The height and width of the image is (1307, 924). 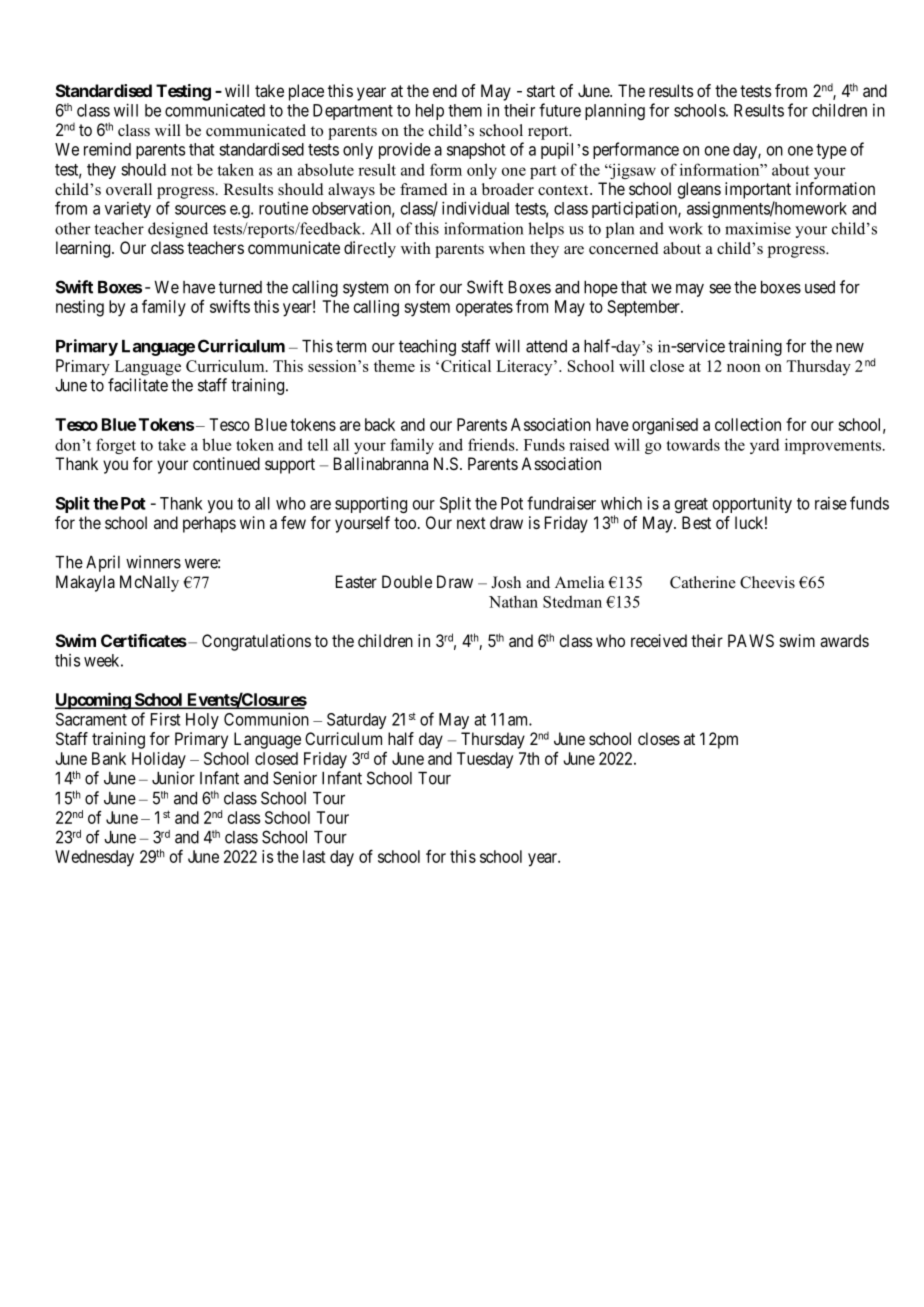 What do you see at coordinates (138, 385) in the image?
I see `facilitate` at bounding box center [138, 385].
